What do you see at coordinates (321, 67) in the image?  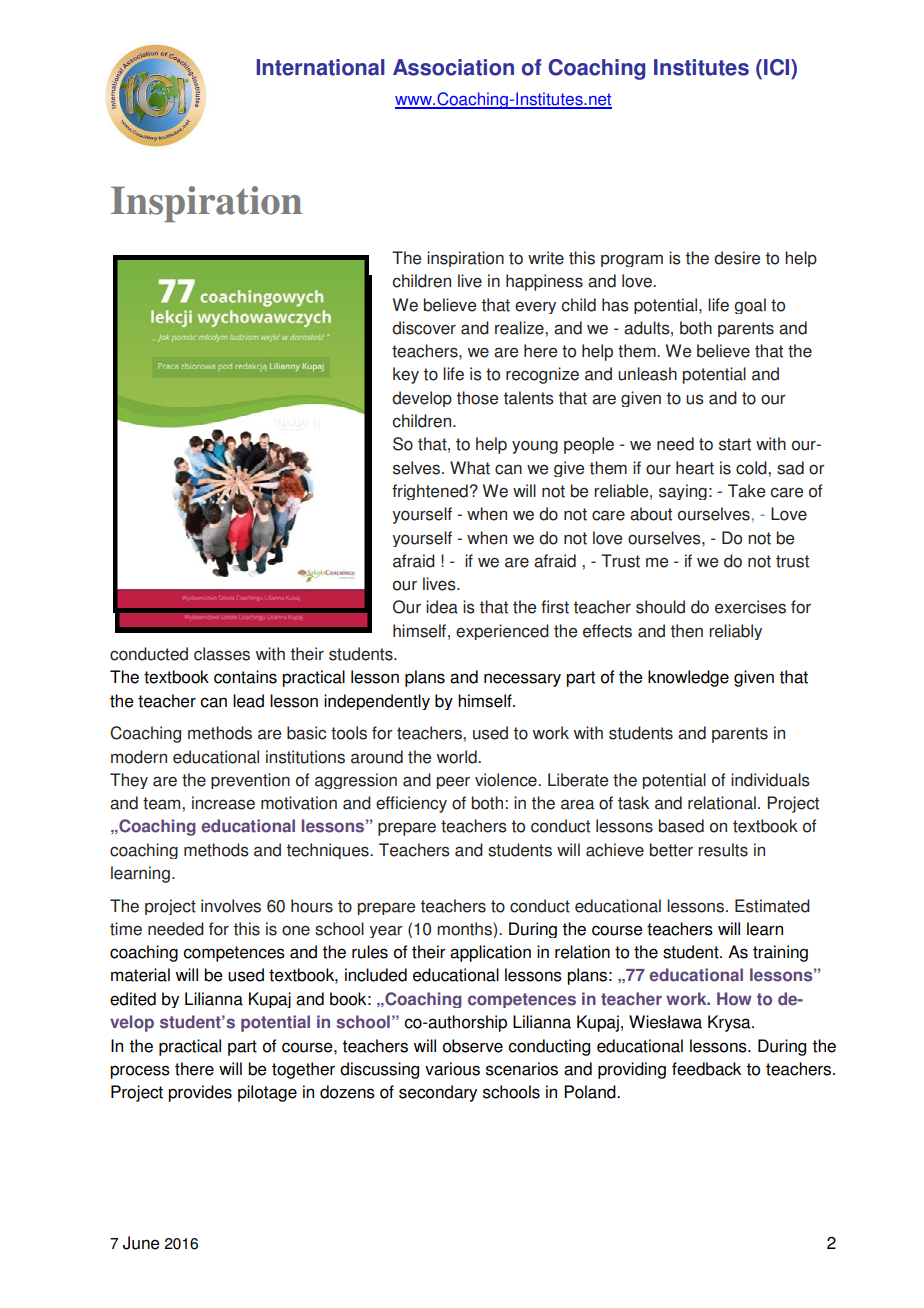 I see `International` at bounding box center [321, 67].
